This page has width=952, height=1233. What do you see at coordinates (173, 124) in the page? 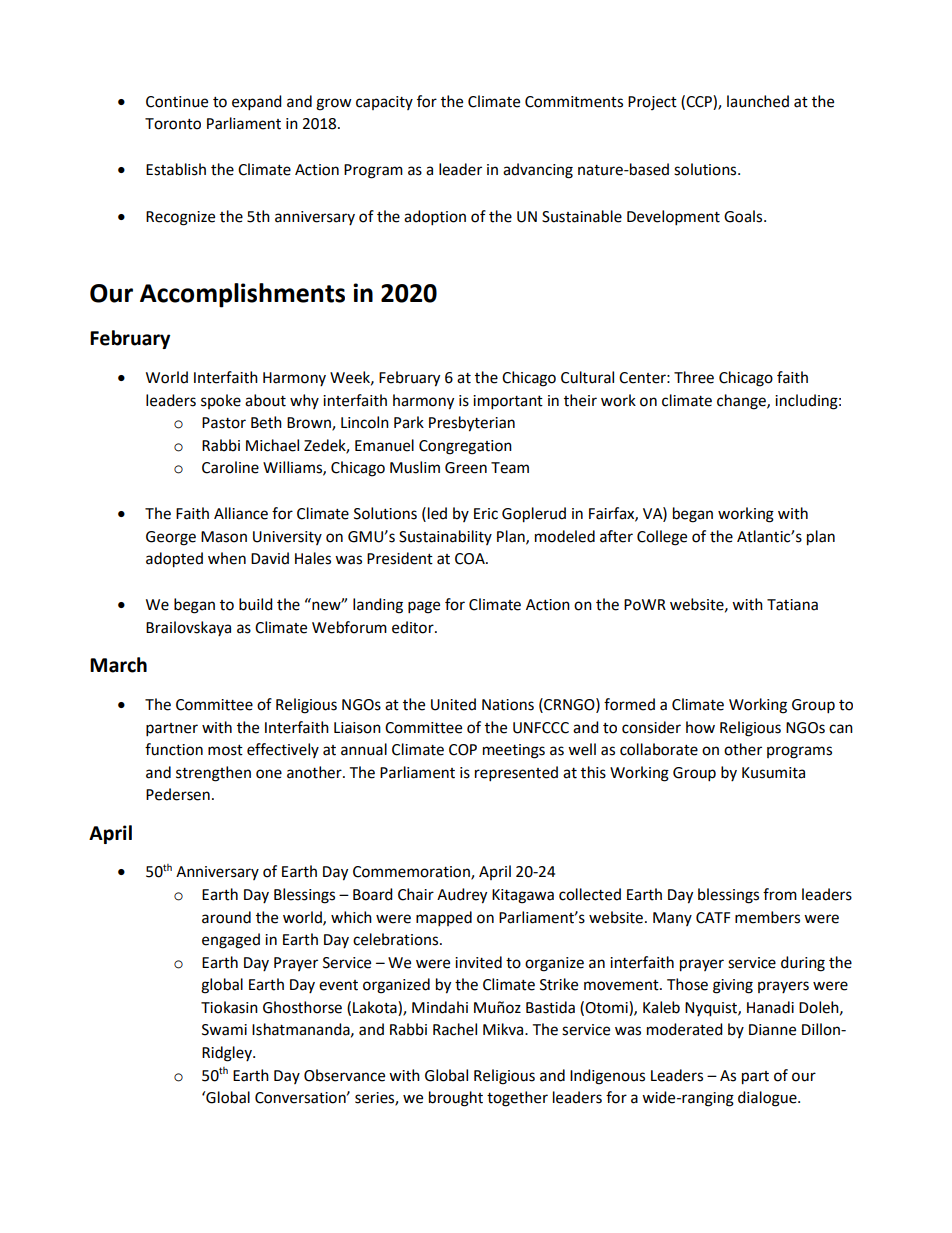
I see `Toronto` at bounding box center [173, 124].
